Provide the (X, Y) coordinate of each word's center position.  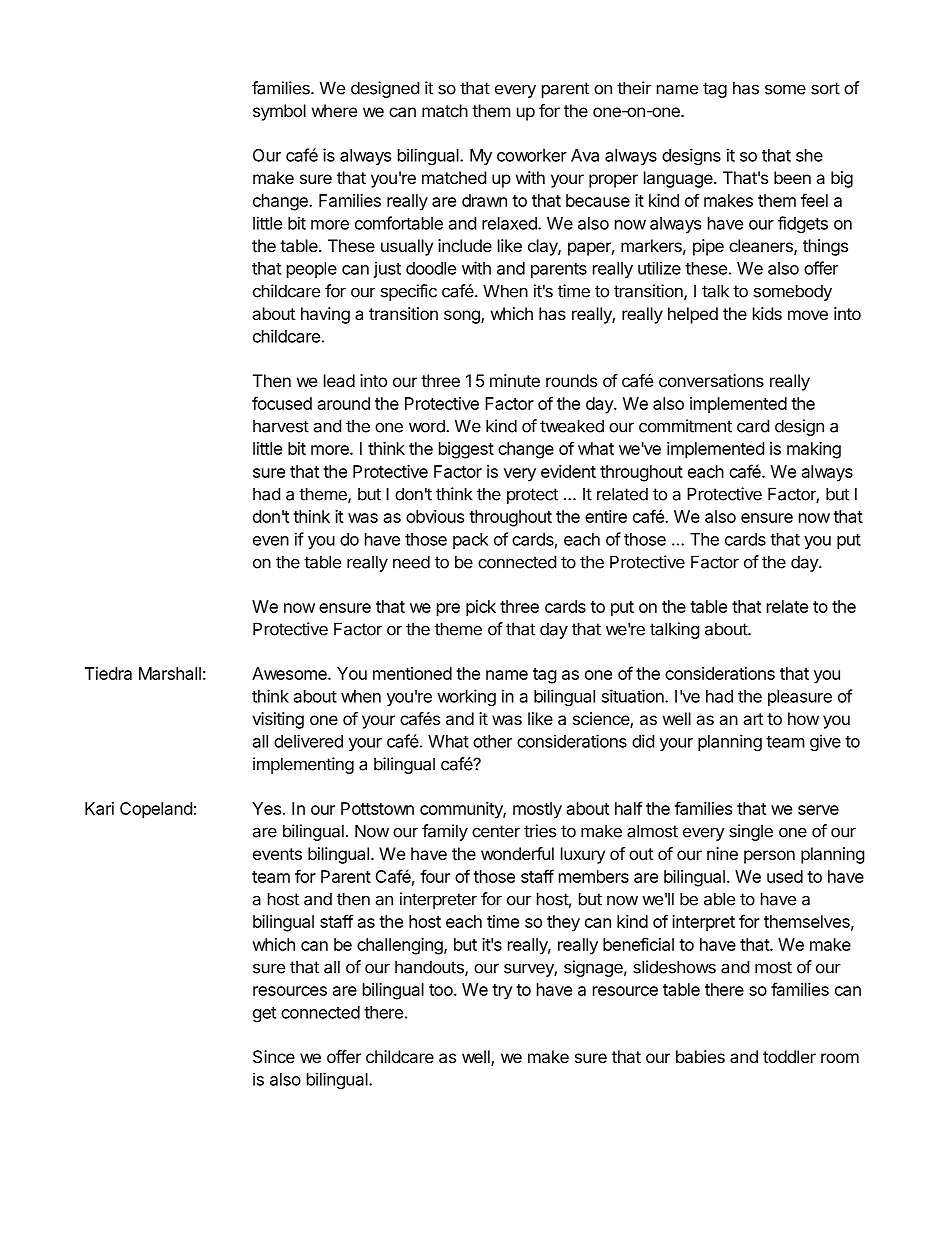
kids (767, 313)
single (751, 832)
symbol (279, 112)
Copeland (156, 810)
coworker (532, 155)
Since (274, 1056)
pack (470, 541)
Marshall (170, 673)
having (325, 315)
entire (606, 516)
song (463, 317)
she (809, 155)
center (496, 831)
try (502, 992)
